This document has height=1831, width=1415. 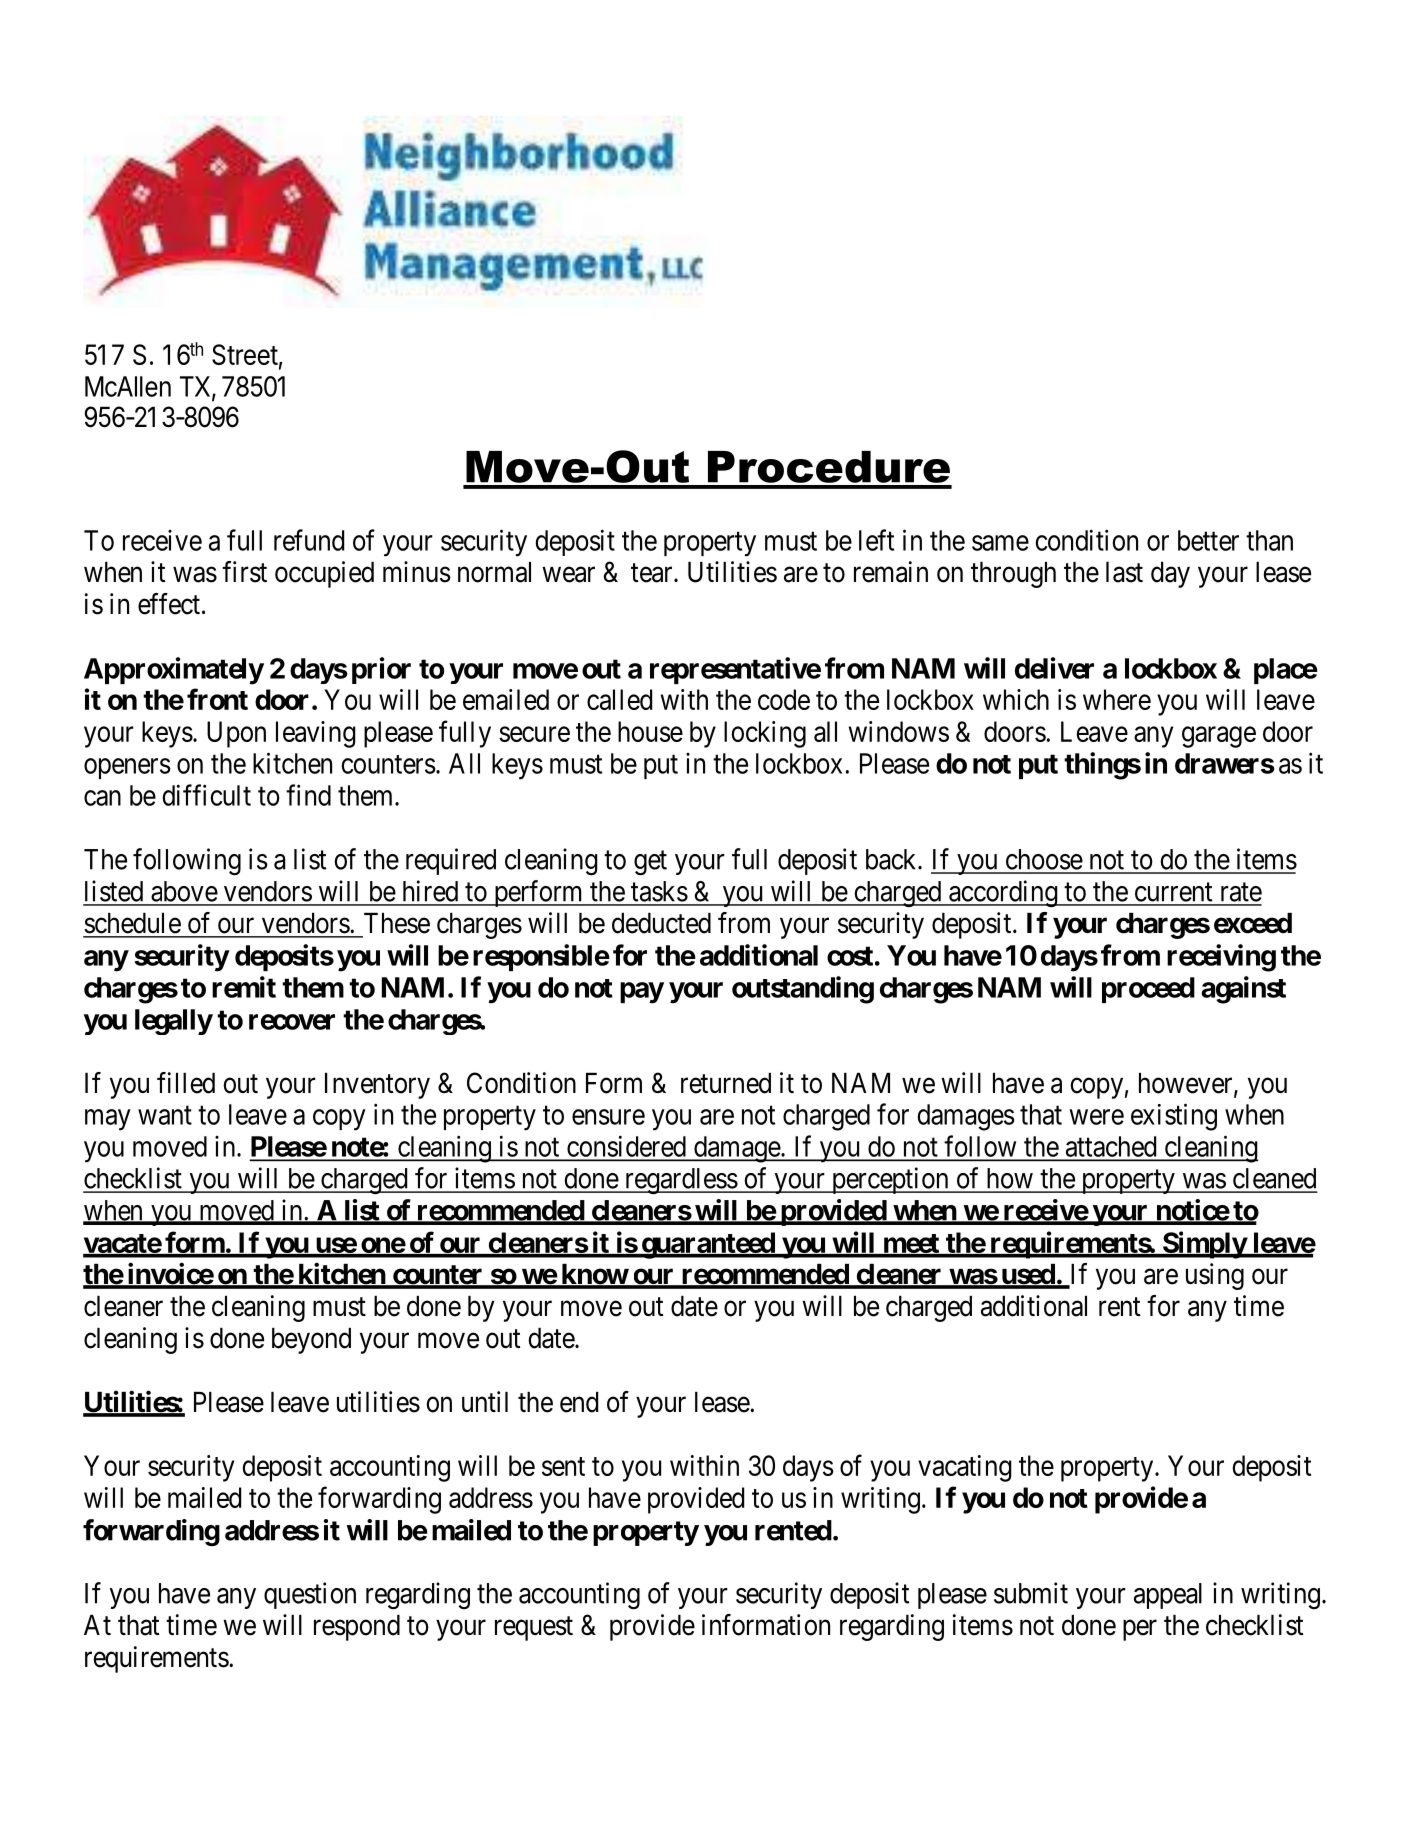 What do you see at coordinates (245, 354) in the document?
I see `Street` at bounding box center [245, 354].
